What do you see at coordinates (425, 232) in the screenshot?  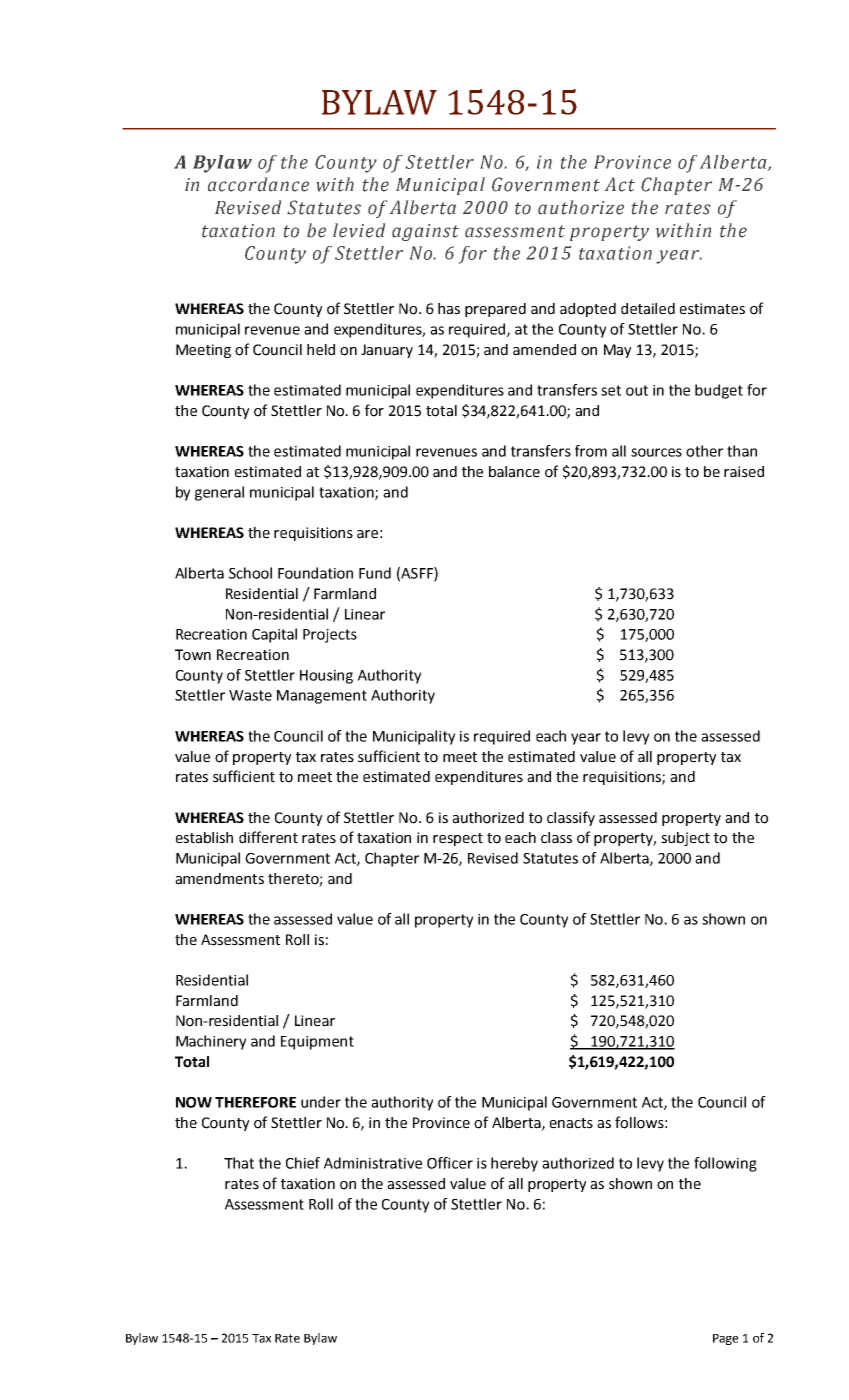 I see `against` at bounding box center [425, 232].
